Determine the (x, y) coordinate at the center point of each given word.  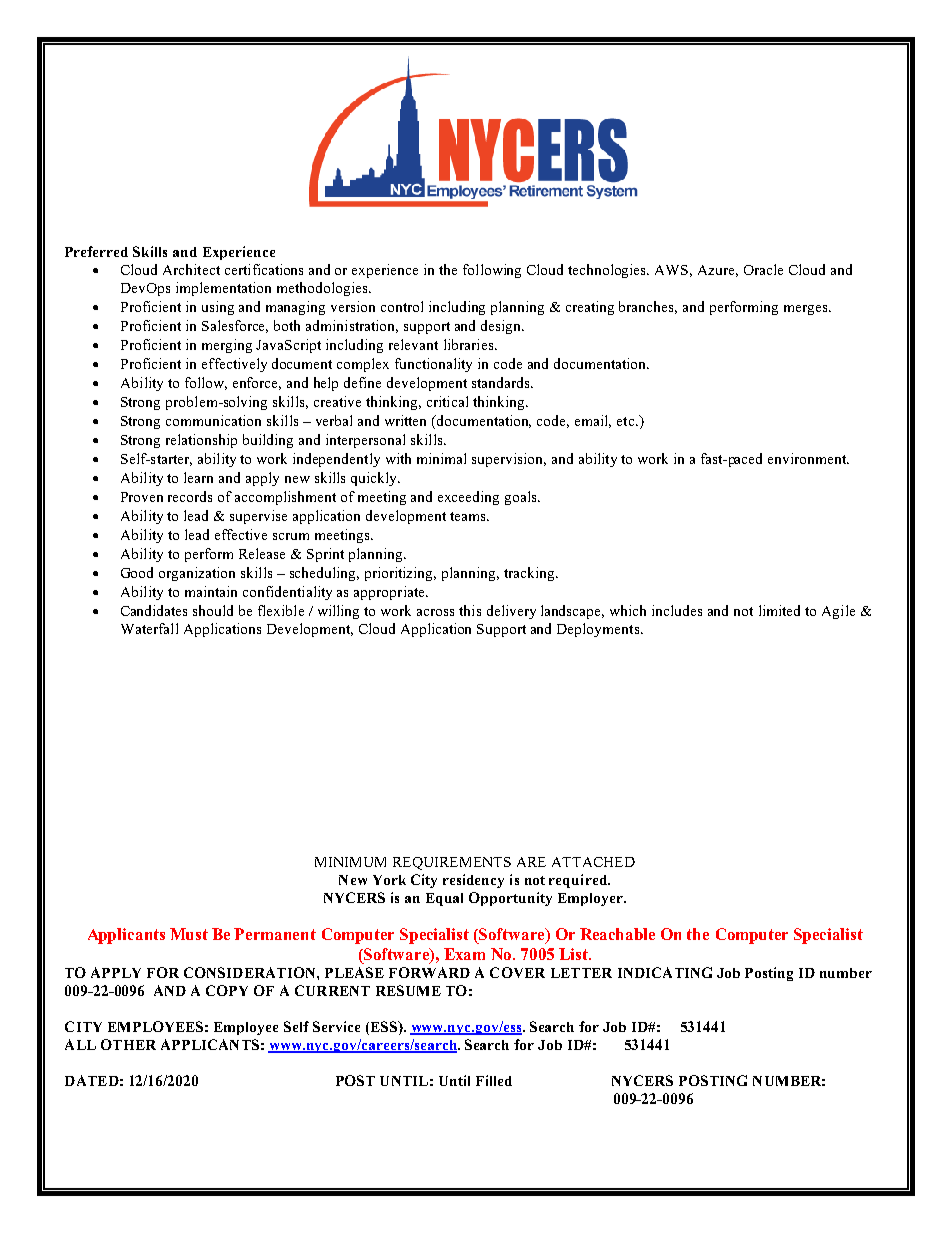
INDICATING (665, 972)
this (470, 610)
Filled (494, 1080)
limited (779, 610)
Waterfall (149, 628)
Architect (191, 269)
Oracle (763, 269)
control (402, 306)
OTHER (128, 1044)
